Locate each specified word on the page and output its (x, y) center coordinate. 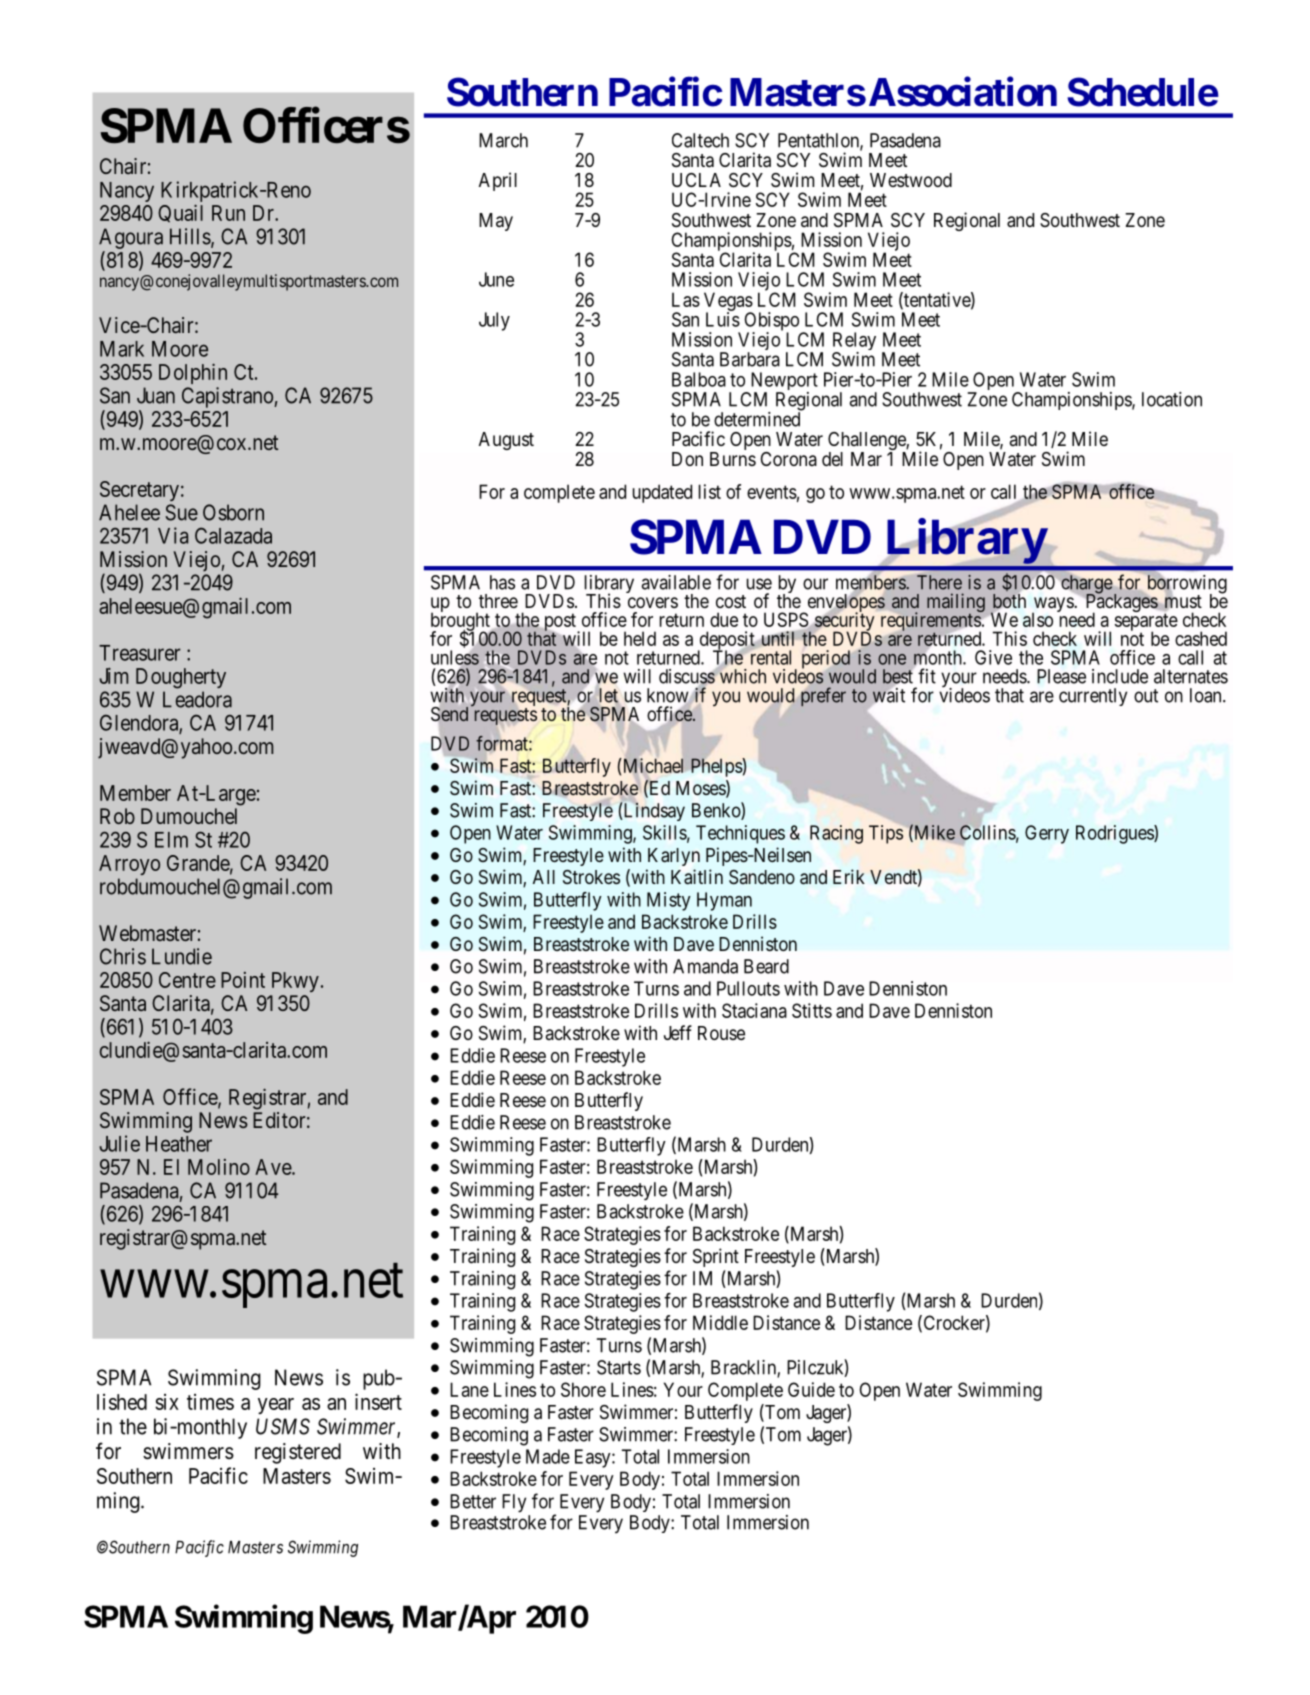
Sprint (716, 1257)
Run (228, 213)
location (1172, 399)
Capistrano (228, 397)
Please (1061, 676)
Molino (219, 1167)
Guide (811, 1389)
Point (243, 980)
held (640, 638)
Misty (669, 901)
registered (298, 1453)
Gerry (1047, 834)
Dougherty (181, 678)
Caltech (700, 140)
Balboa (699, 379)
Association (963, 92)
